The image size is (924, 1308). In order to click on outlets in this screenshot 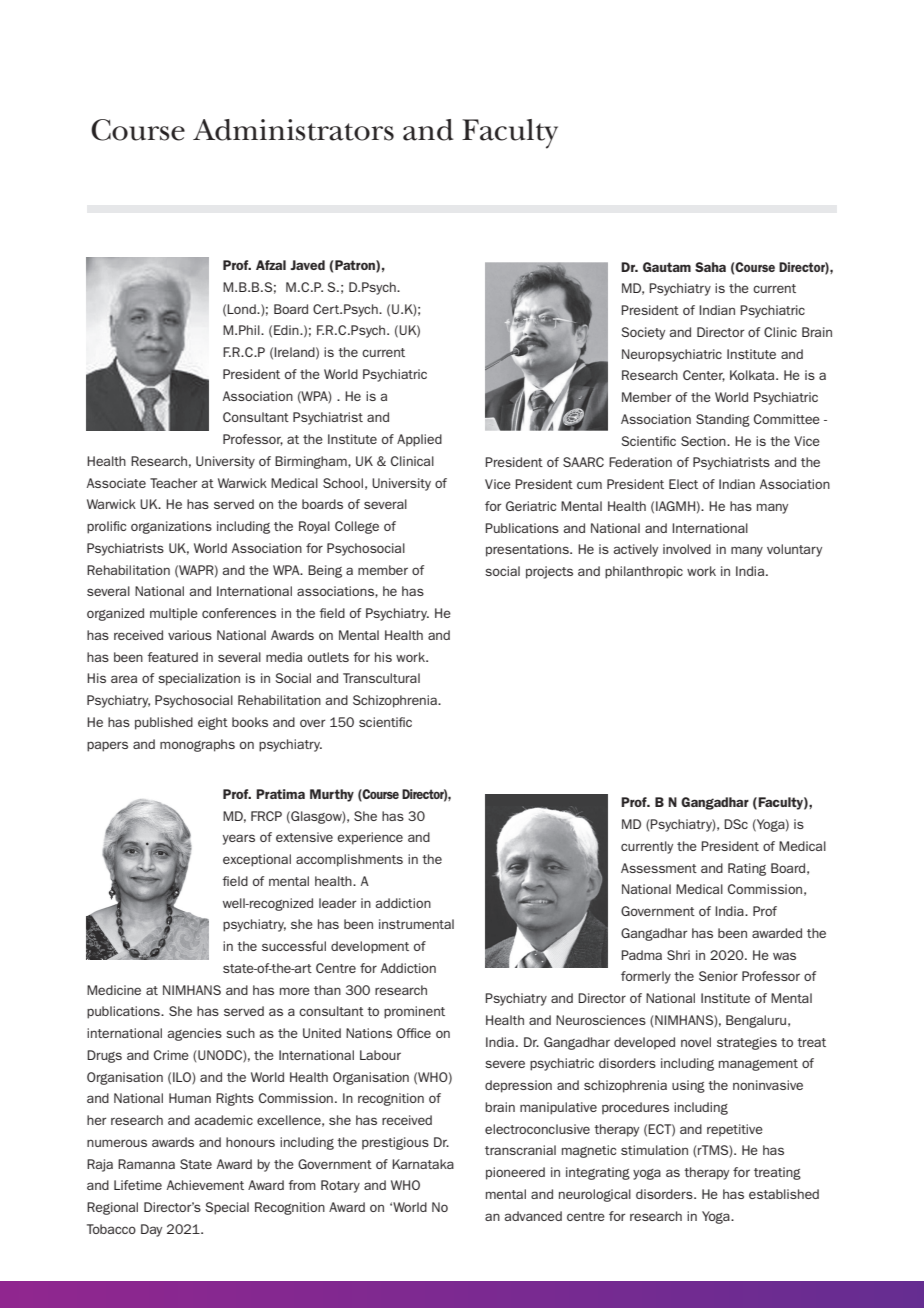, I will do `click(328, 657)`.
